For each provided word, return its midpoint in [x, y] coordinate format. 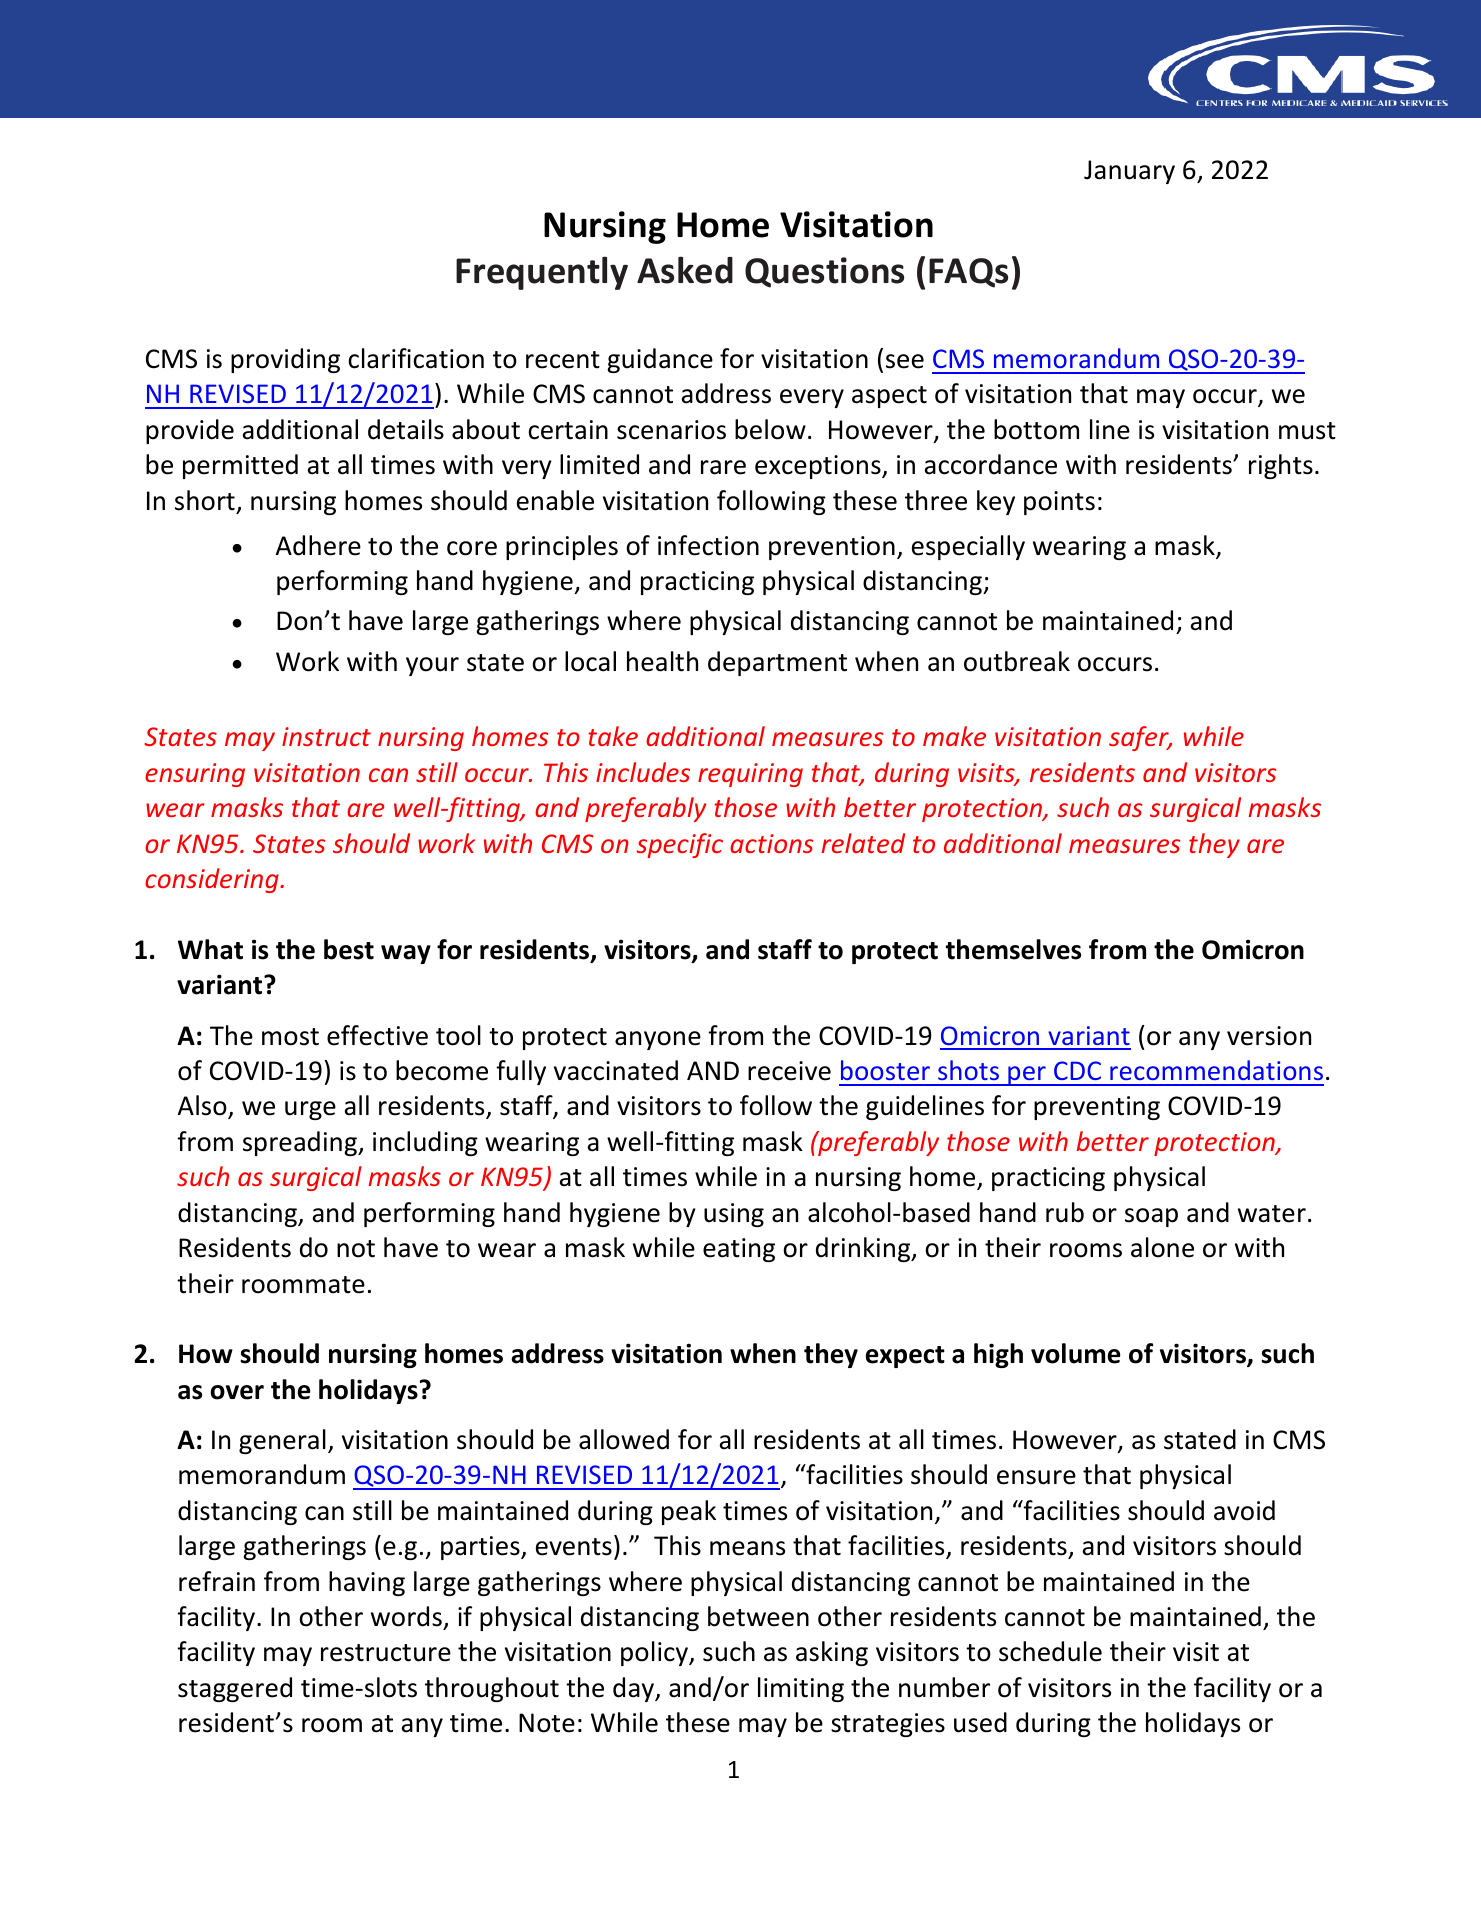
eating [739, 1250]
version [1269, 1036]
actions [771, 843]
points [1059, 503]
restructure [386, 1653]
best [349, 949]
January [1129, 172]
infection [708, 545]
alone [1162, 1247]
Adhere [318, 545]
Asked [685, 270]
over [237, 1392]
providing [285, 360]
